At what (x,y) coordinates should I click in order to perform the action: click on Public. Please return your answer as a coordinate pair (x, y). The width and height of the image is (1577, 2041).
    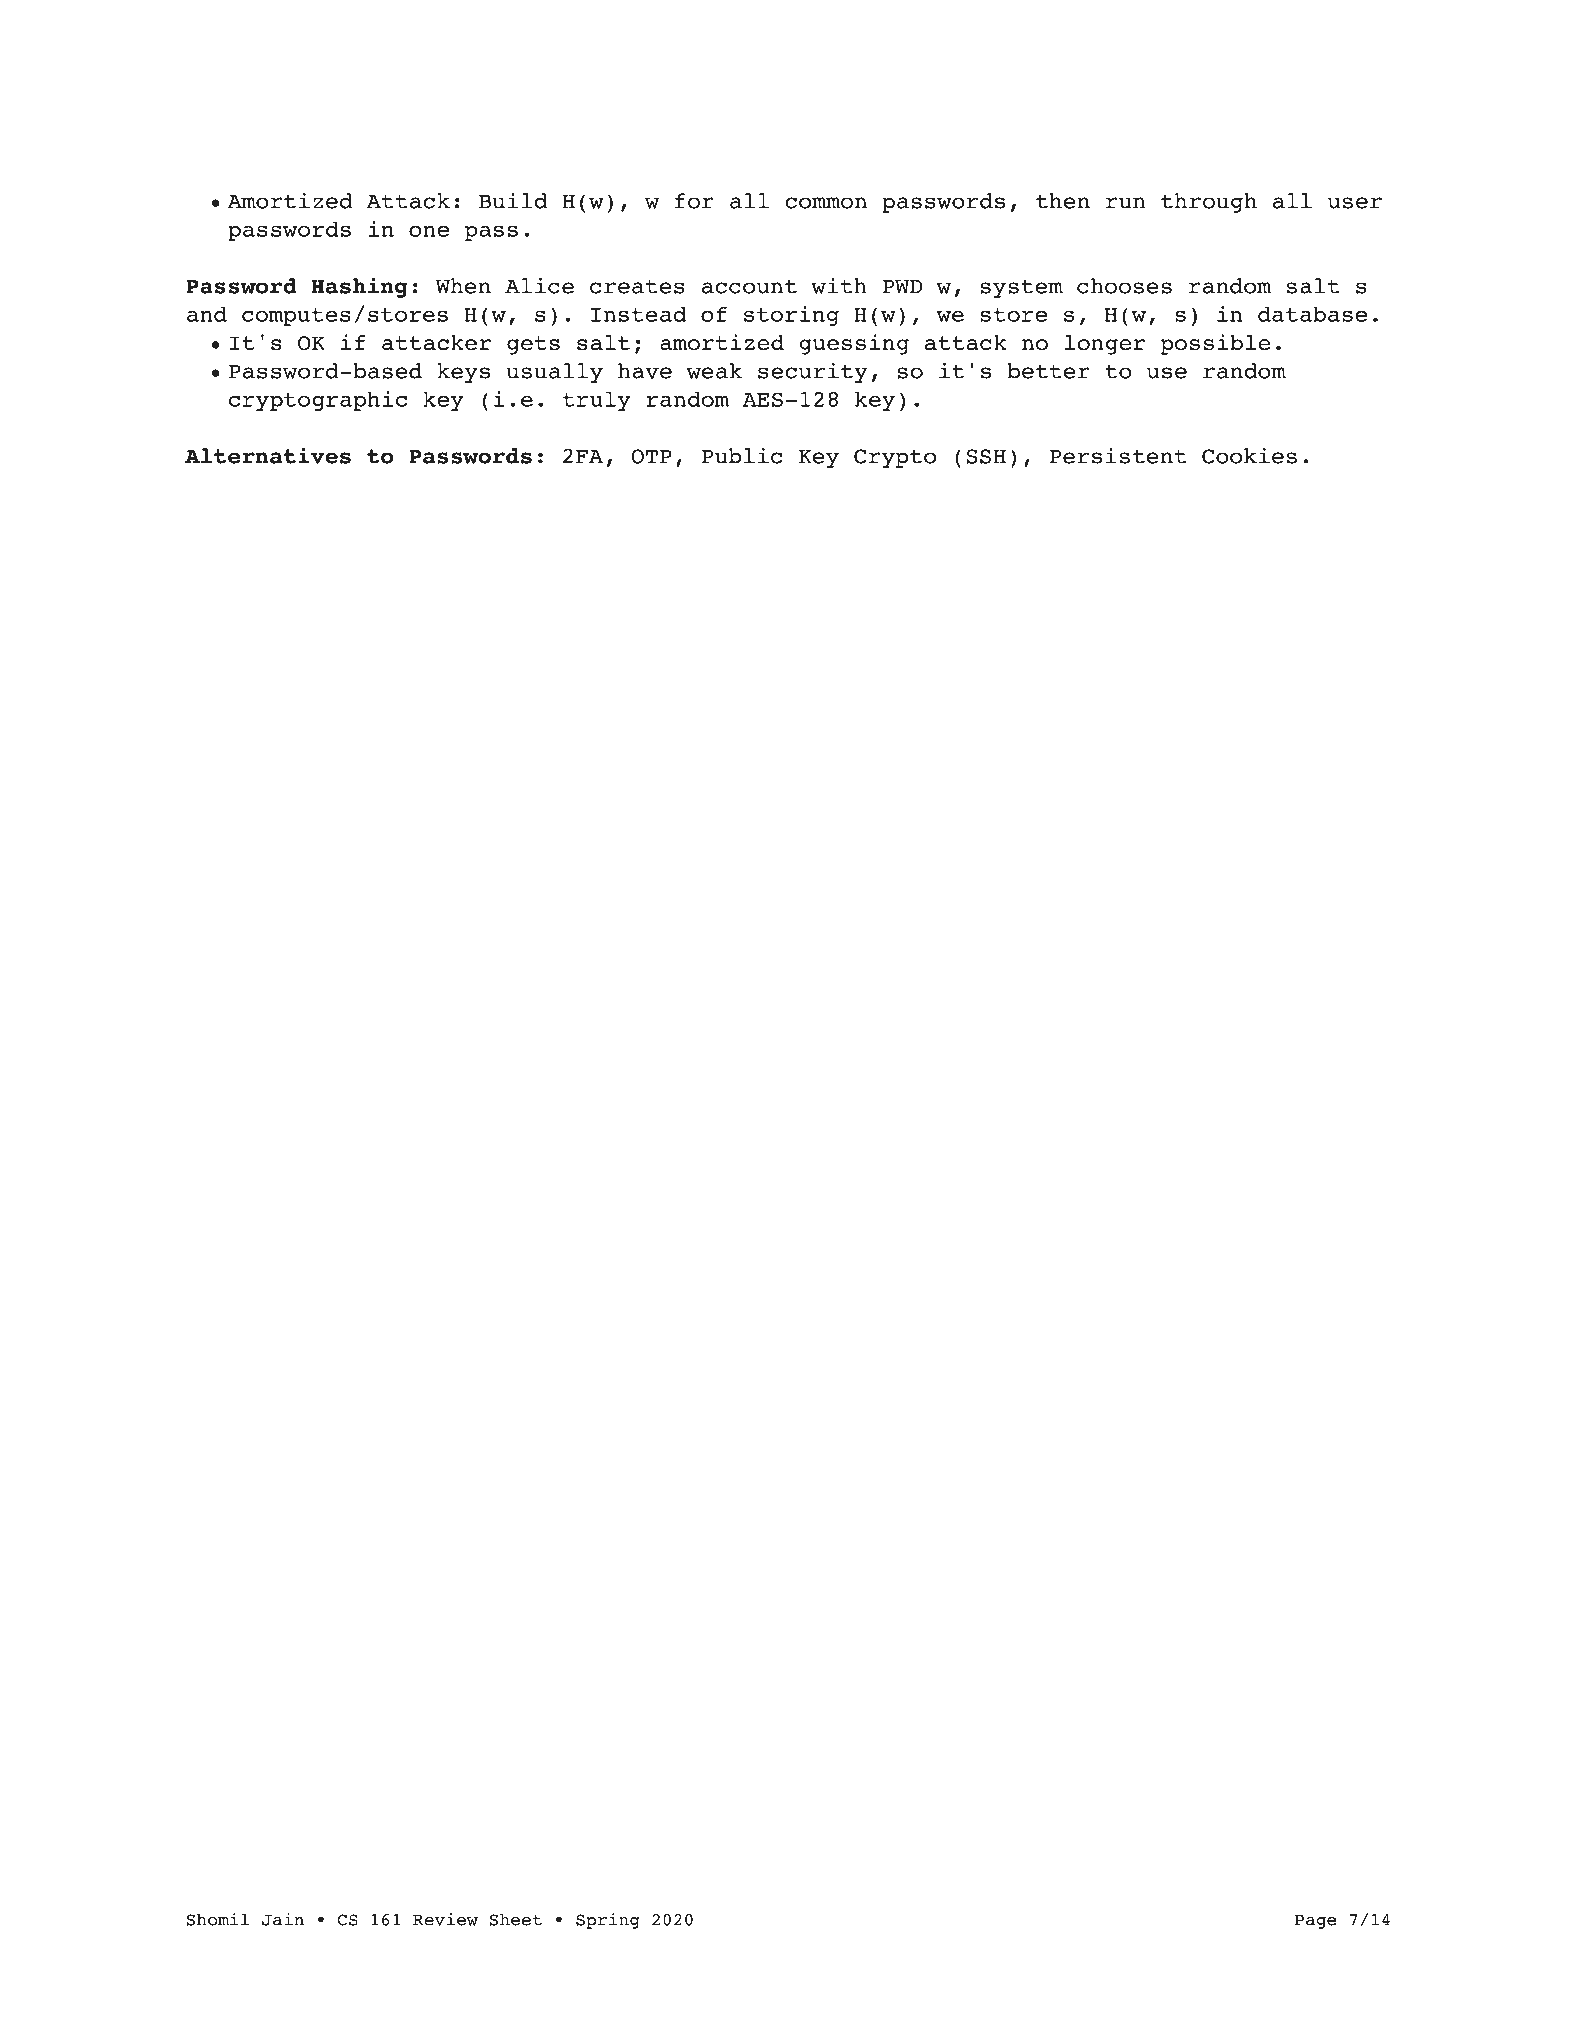
    Looking at the image, I should click on (741, 455).
